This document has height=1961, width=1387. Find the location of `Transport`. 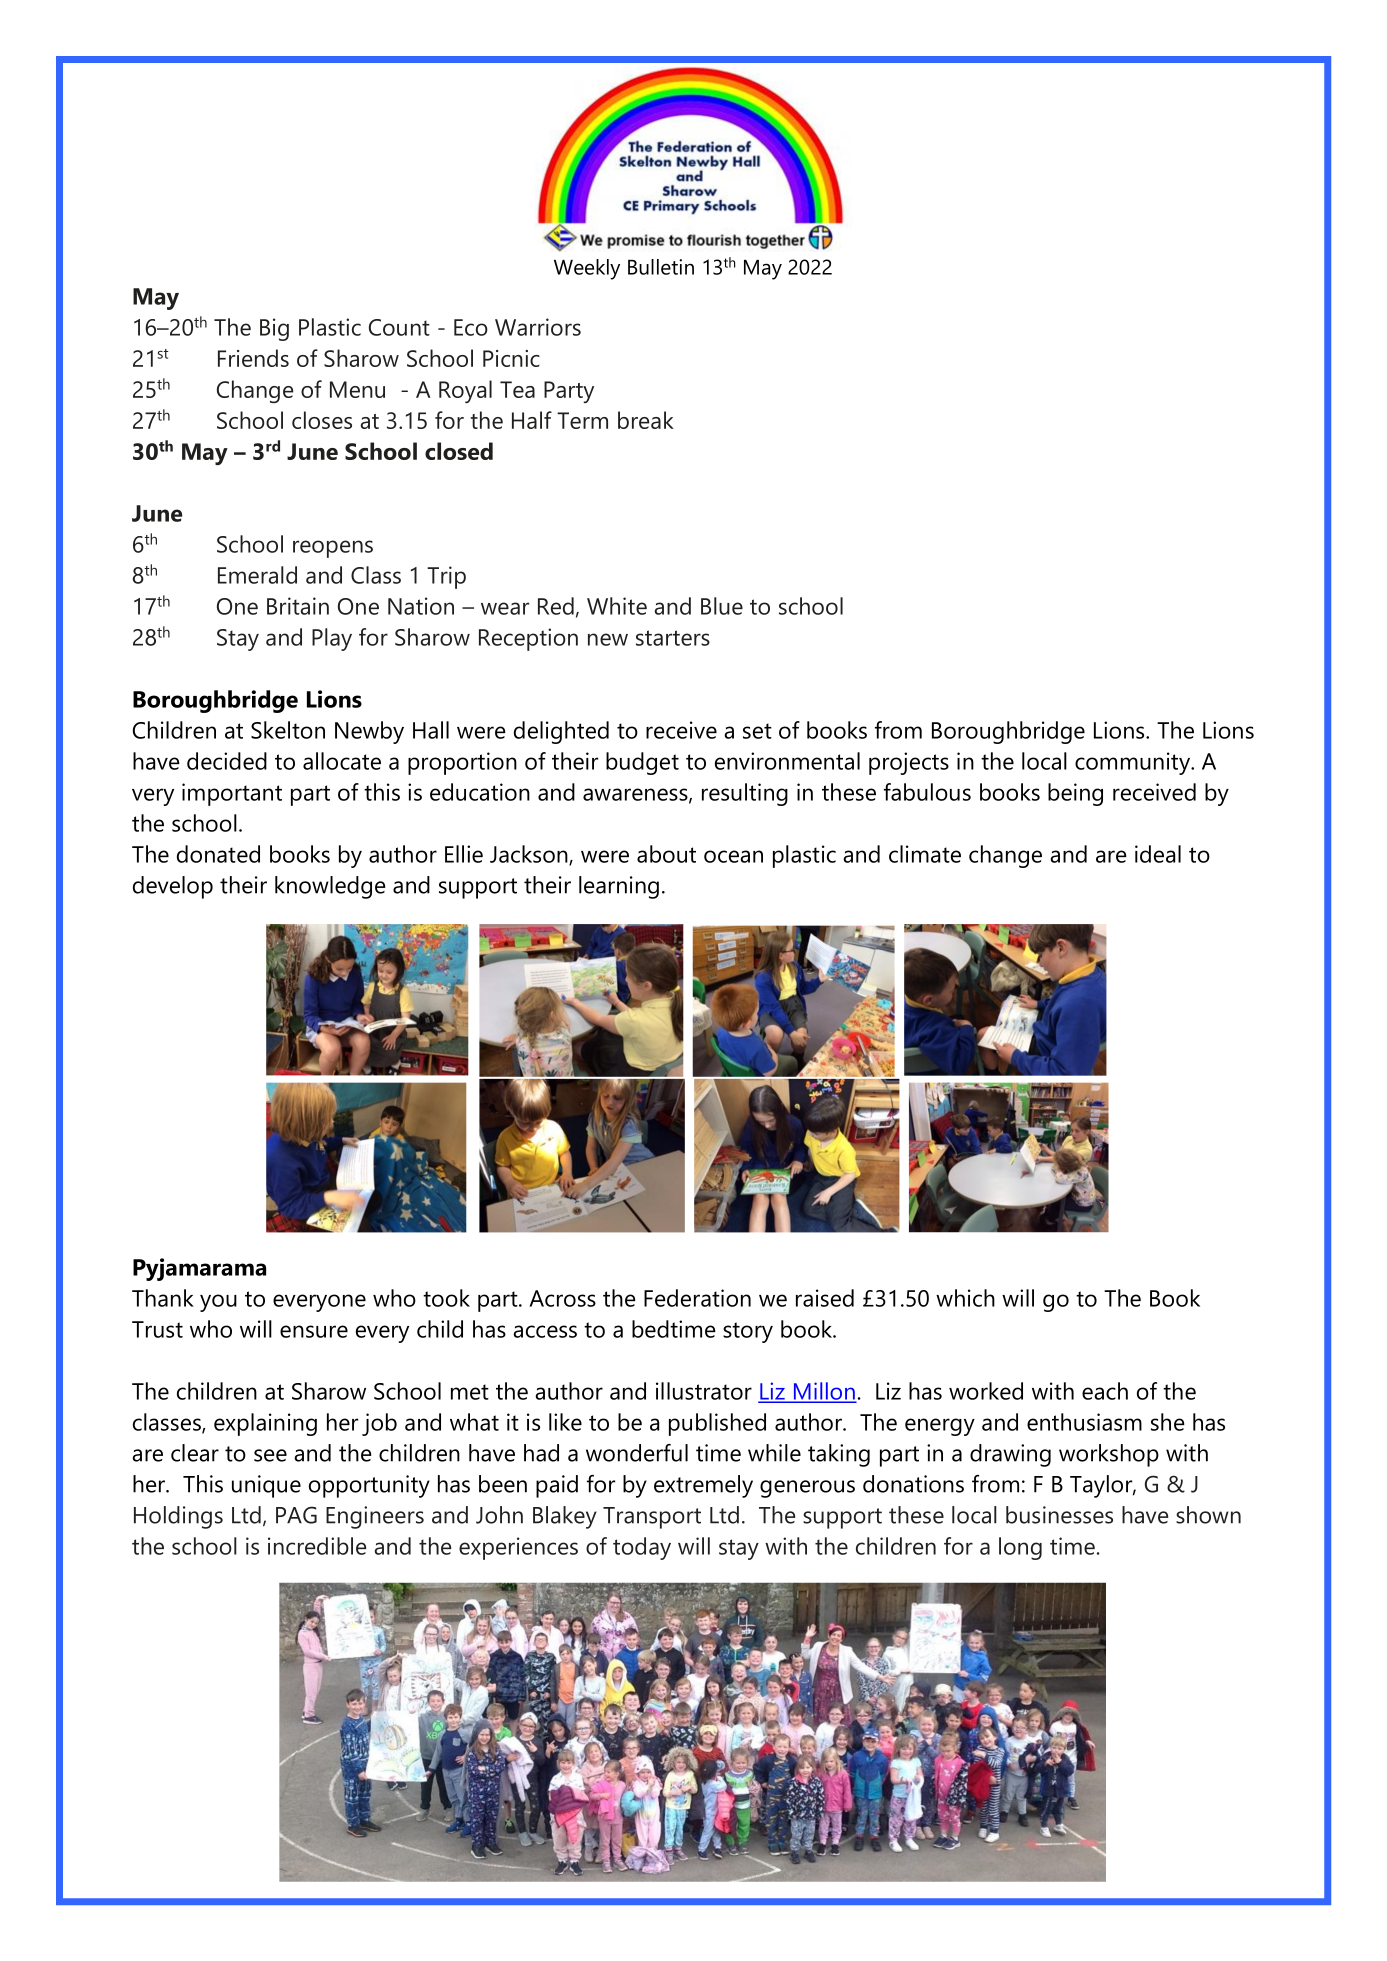

Transport is located at coordinates (652, 1518).
